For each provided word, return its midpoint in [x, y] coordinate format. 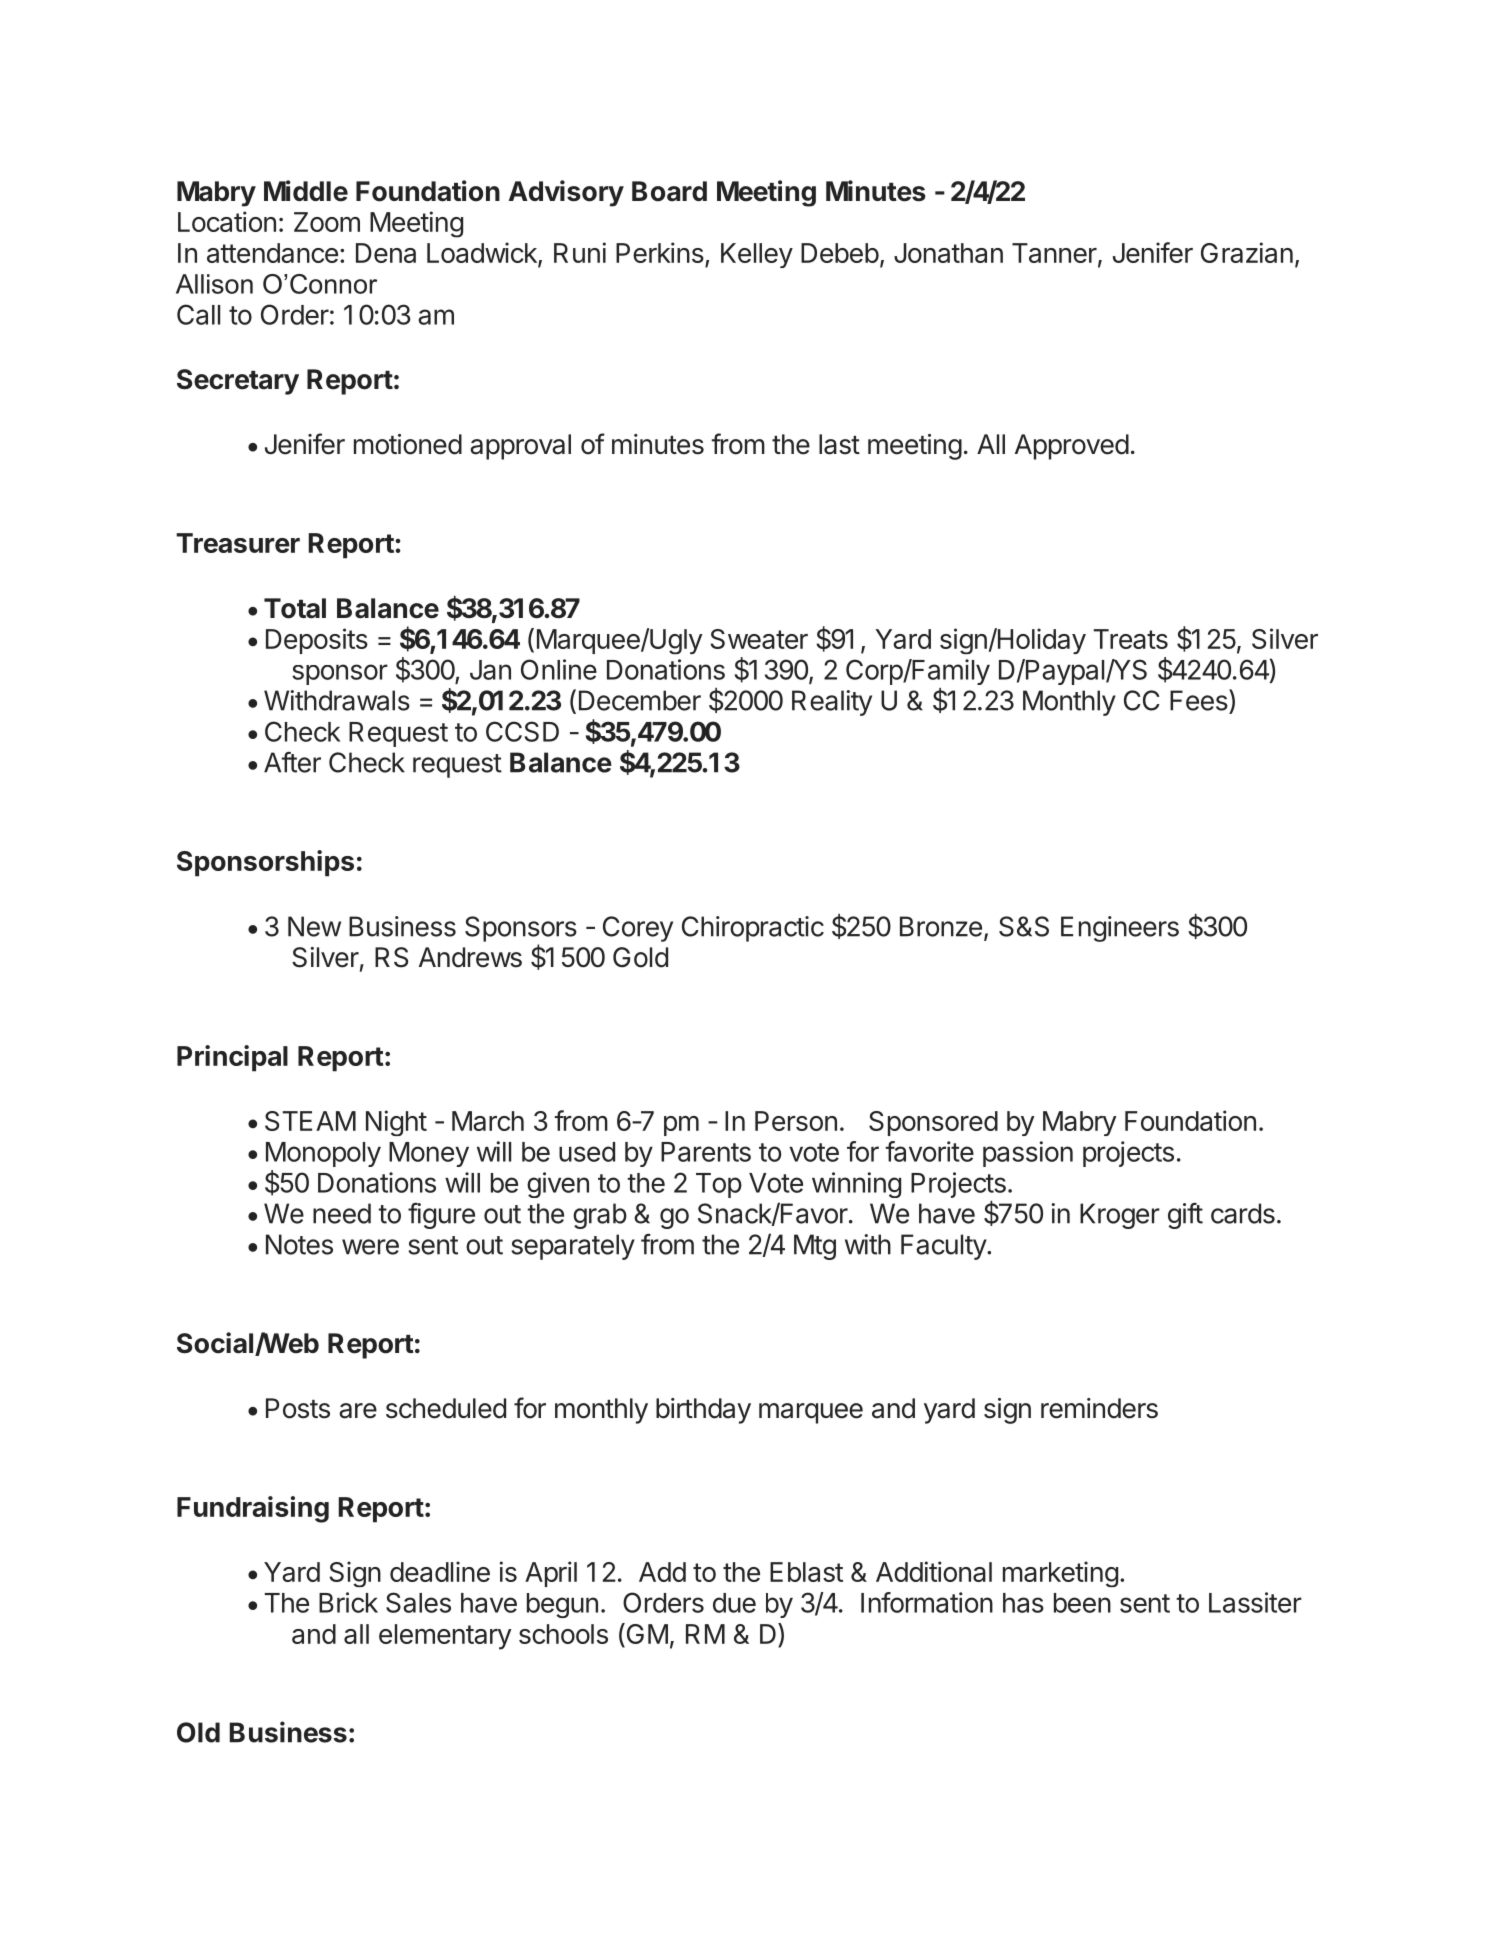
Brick [348, 1602]
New [314, 926]
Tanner [1054, 253]
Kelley [757, 255]
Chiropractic [753, 929]
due [734, 1603]
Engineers [1120, 929]
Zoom [327, 222]
